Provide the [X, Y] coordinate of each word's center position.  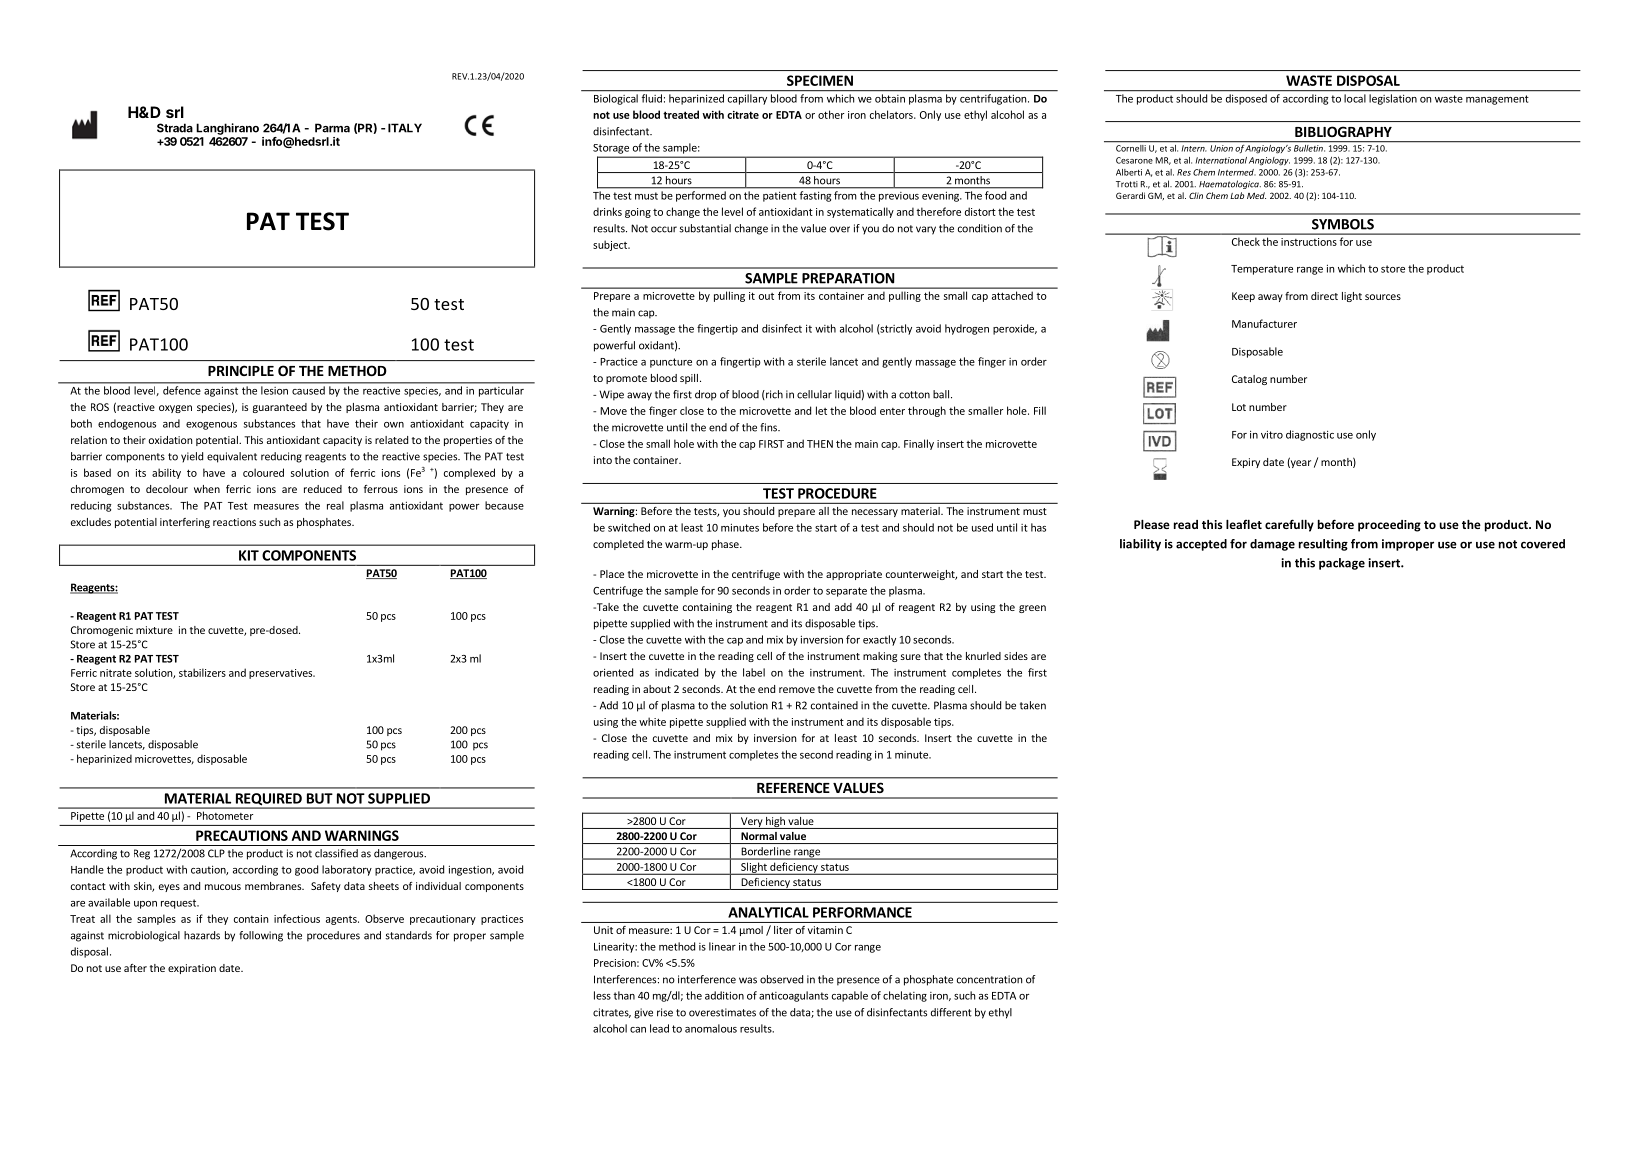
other [831, 114]
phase [726, 545]
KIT [249, 555]
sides [1016, 656]
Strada [175, 128]
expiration [192, 969]
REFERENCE [793, 787]
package [1342, 564]
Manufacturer [1264, 323]
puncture [671, 363]
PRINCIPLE [241, 370]
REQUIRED [268, 800]
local [1355, 98]
